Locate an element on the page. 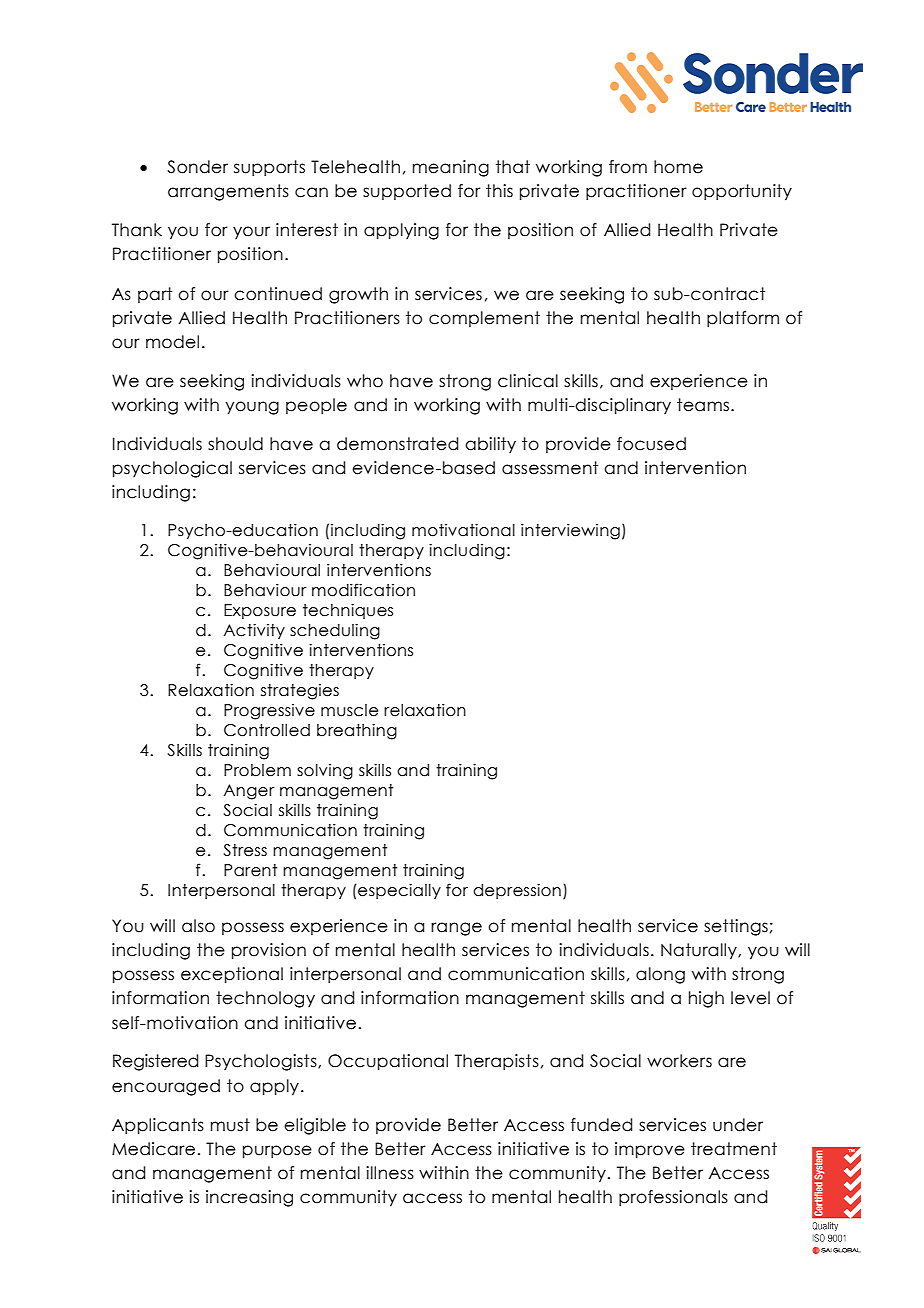 The image size is (924, 1308). increasing is located at coordinates (249, 1198).
